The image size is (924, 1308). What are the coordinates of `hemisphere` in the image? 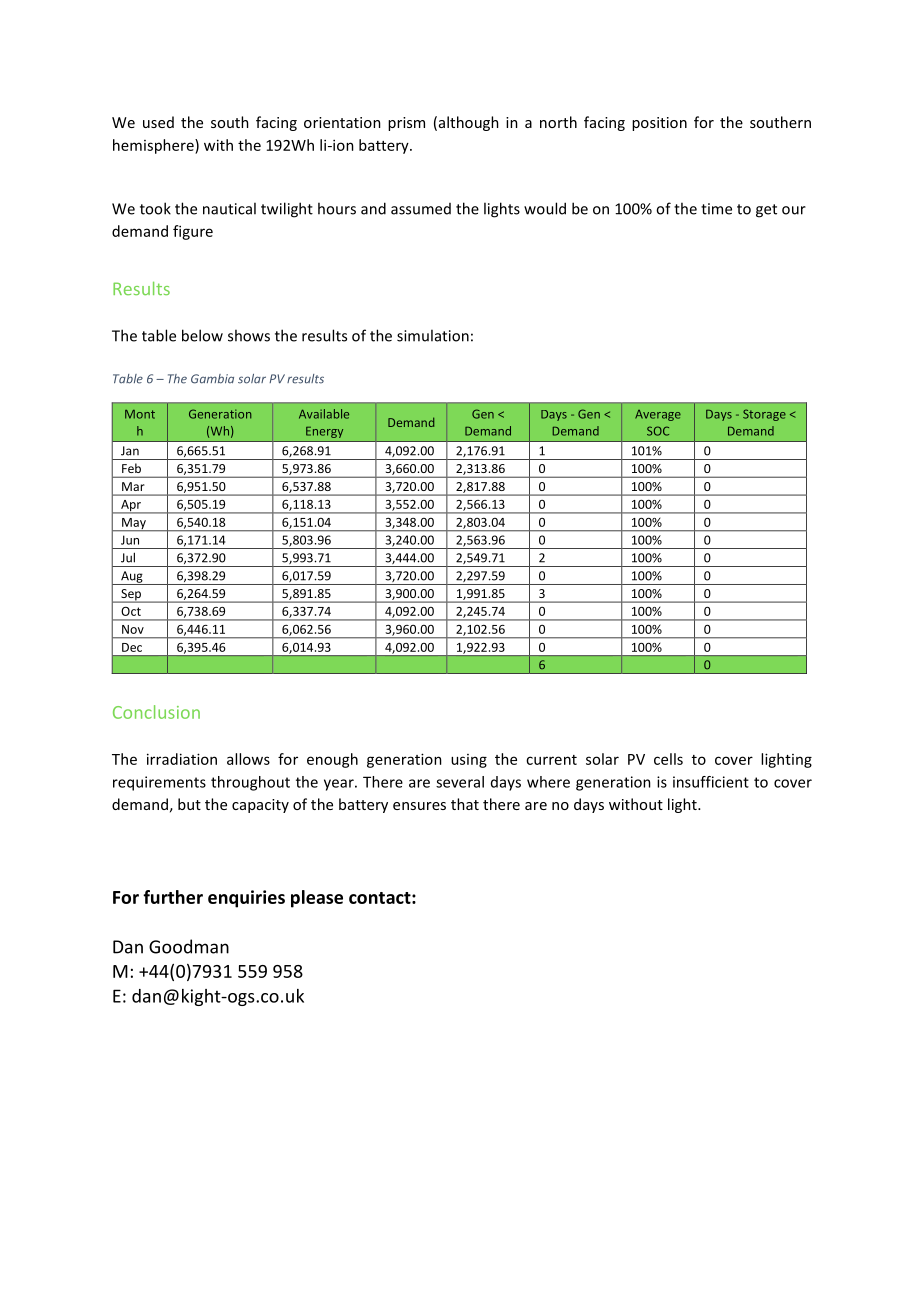 It's located at (154, 146).
